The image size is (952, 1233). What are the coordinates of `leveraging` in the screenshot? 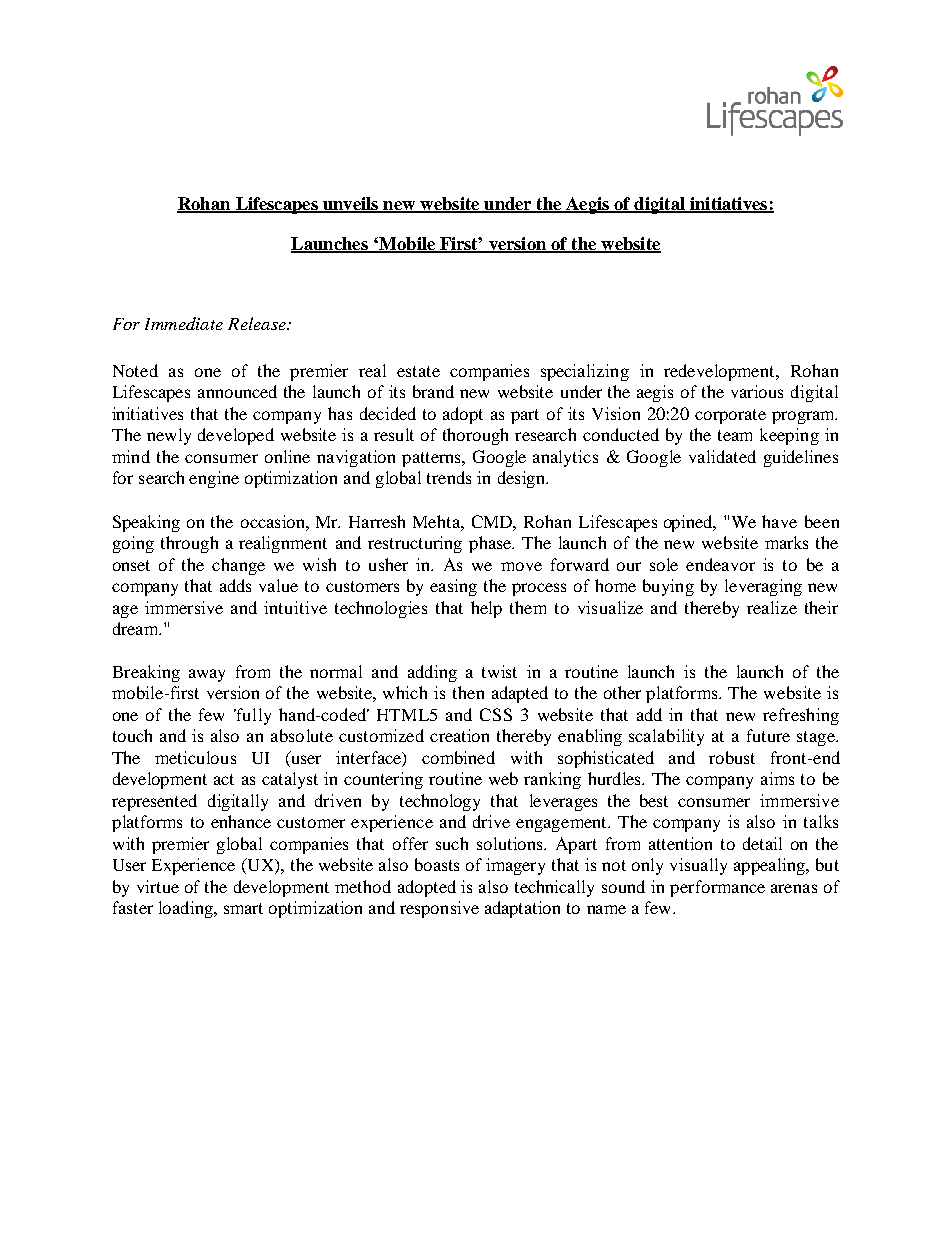 It's located at (763, 587).
